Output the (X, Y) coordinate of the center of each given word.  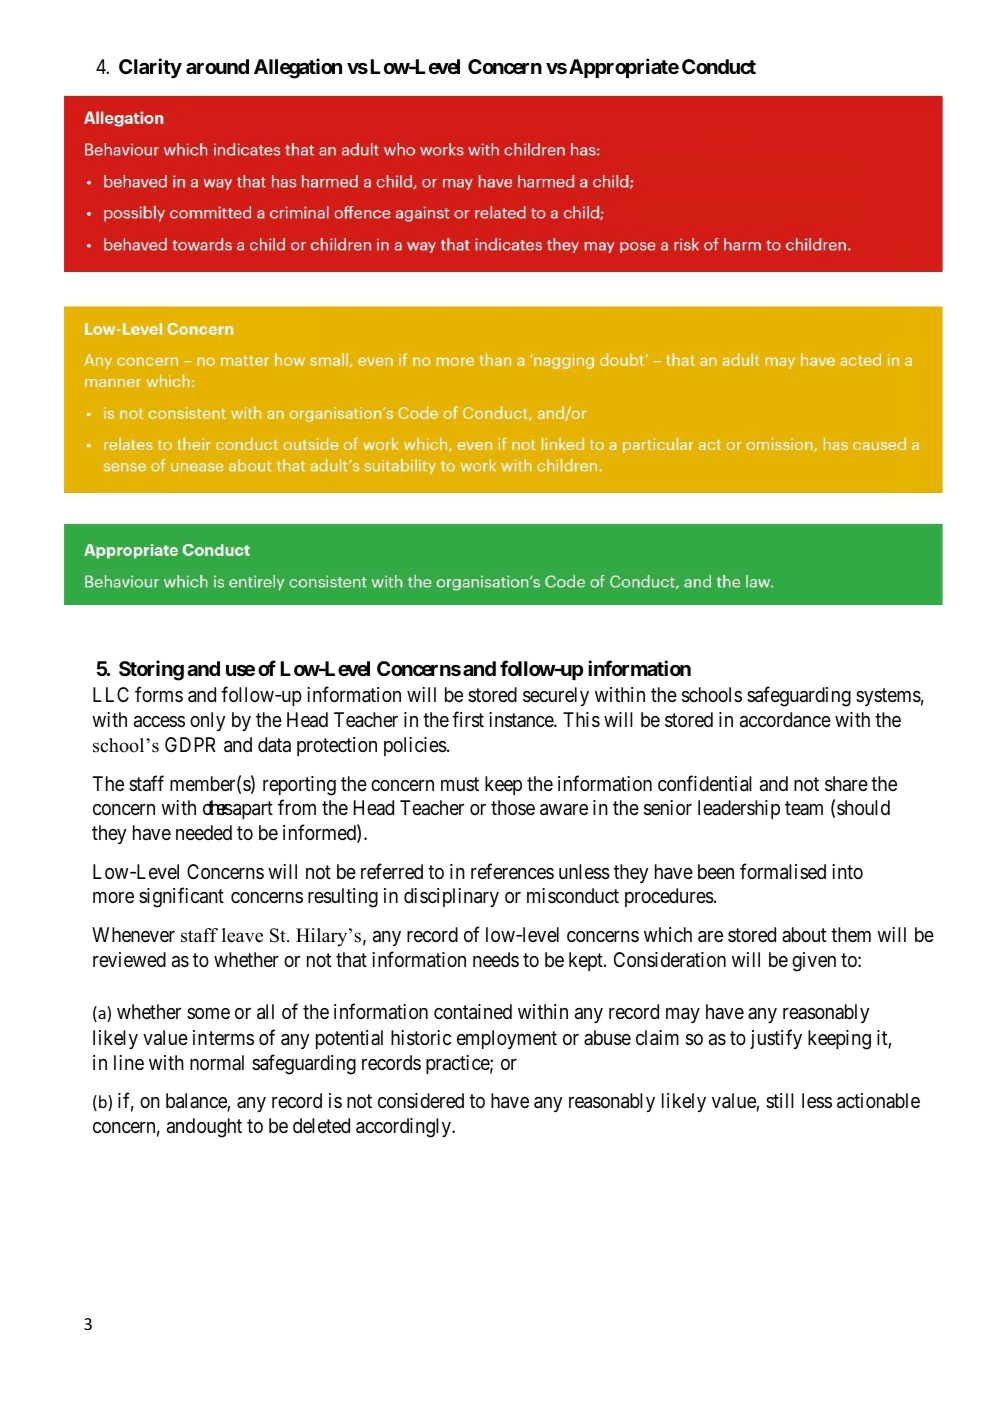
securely (556, 696)
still (780, 1100)
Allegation (298, 68)
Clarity (150, 68)
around (217, 66)
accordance (785, 720)
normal (217, 1062)
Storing (151, 670)
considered (421, 1100)
